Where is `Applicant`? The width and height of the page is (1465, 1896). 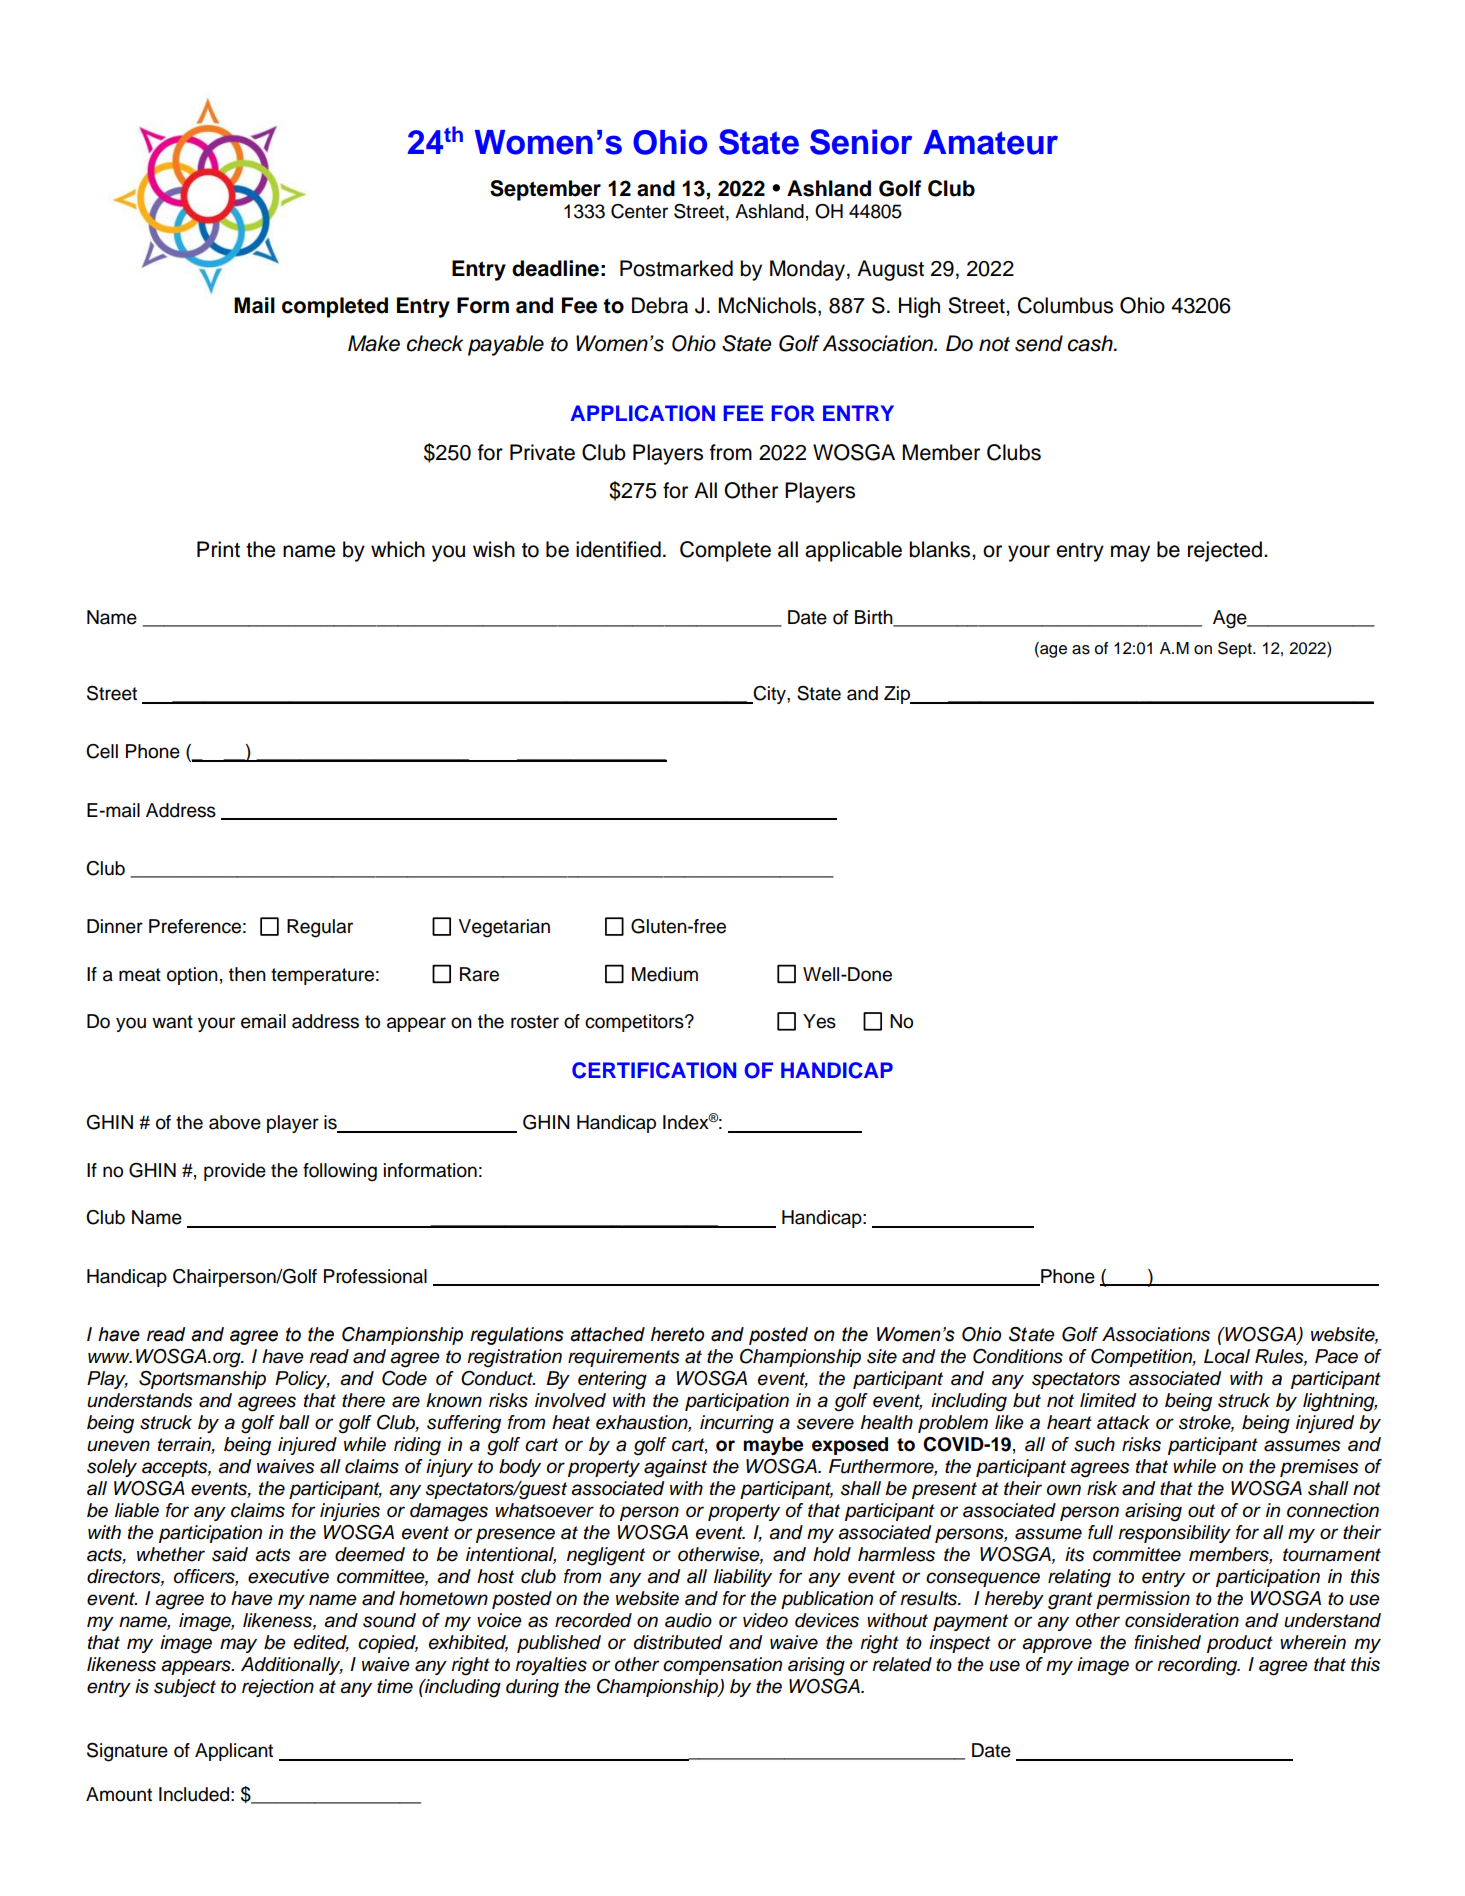 Applicant is located at coordinates (234, 1752).
